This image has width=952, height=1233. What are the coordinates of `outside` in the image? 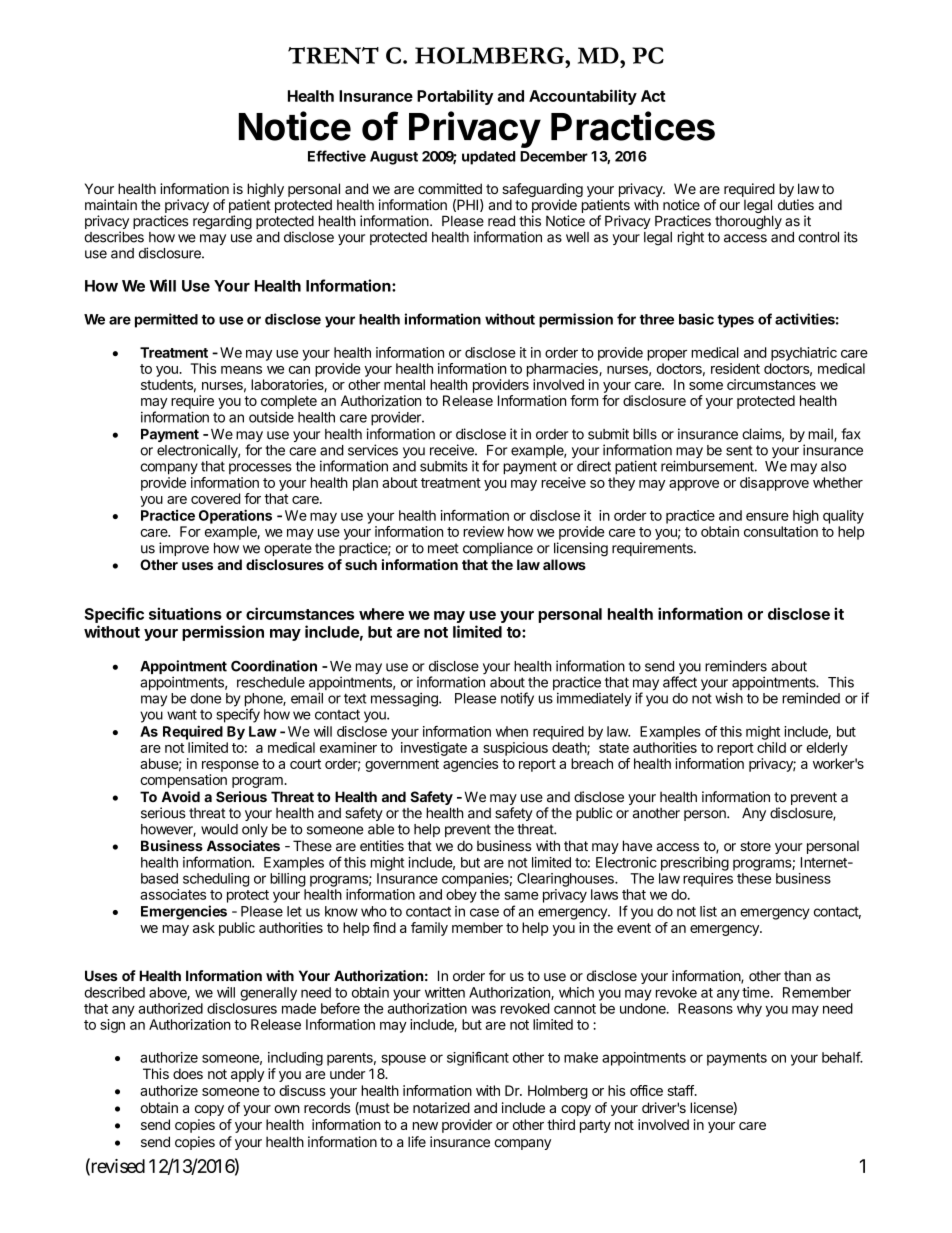 It's located at (271, 417).
